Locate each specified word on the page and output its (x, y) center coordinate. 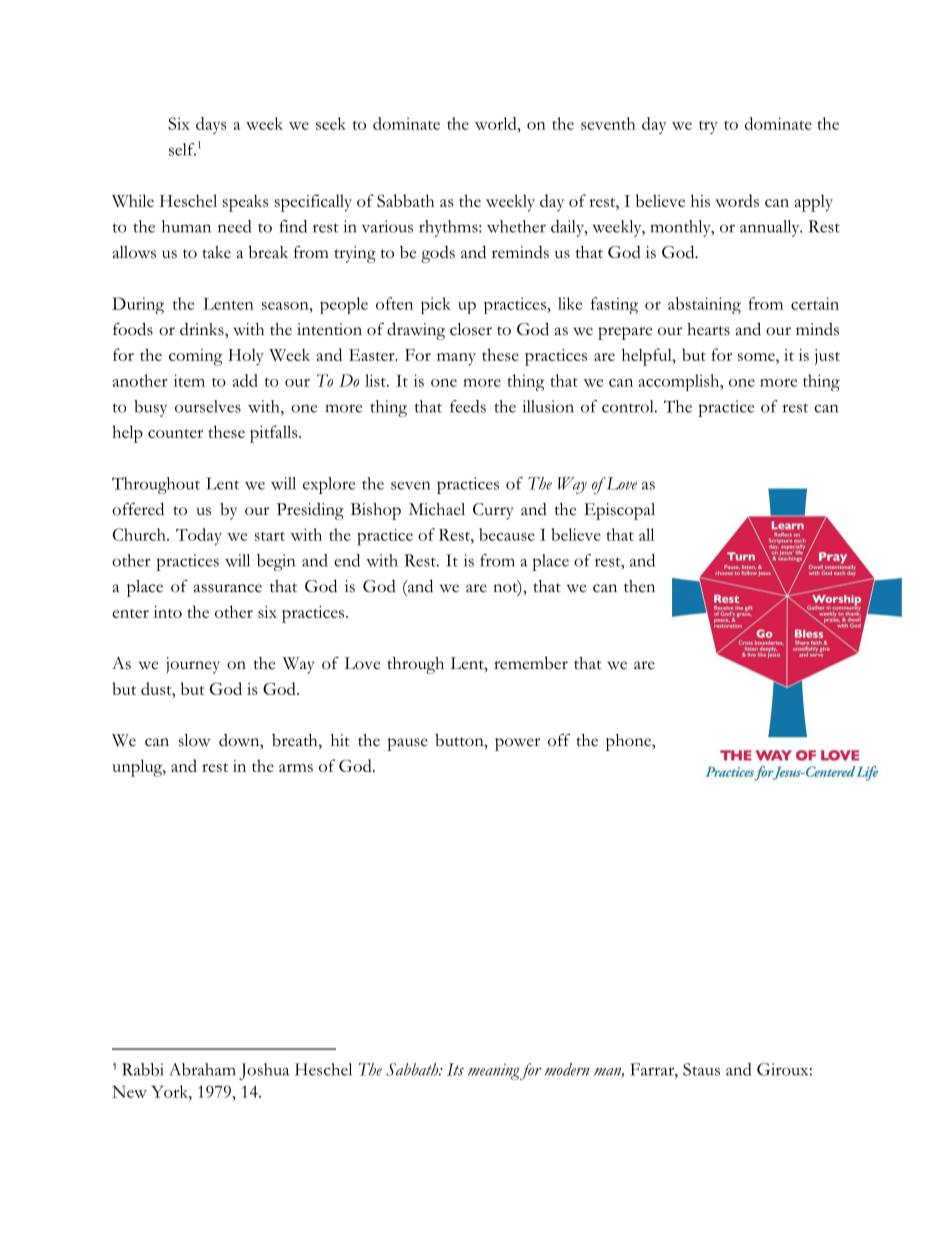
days (211, 125)
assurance (228, 588)
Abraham (202, 1069)
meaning (494, 1072)
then (639, 586)
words (737, 200)
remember (531, 663)
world (497, 123)
